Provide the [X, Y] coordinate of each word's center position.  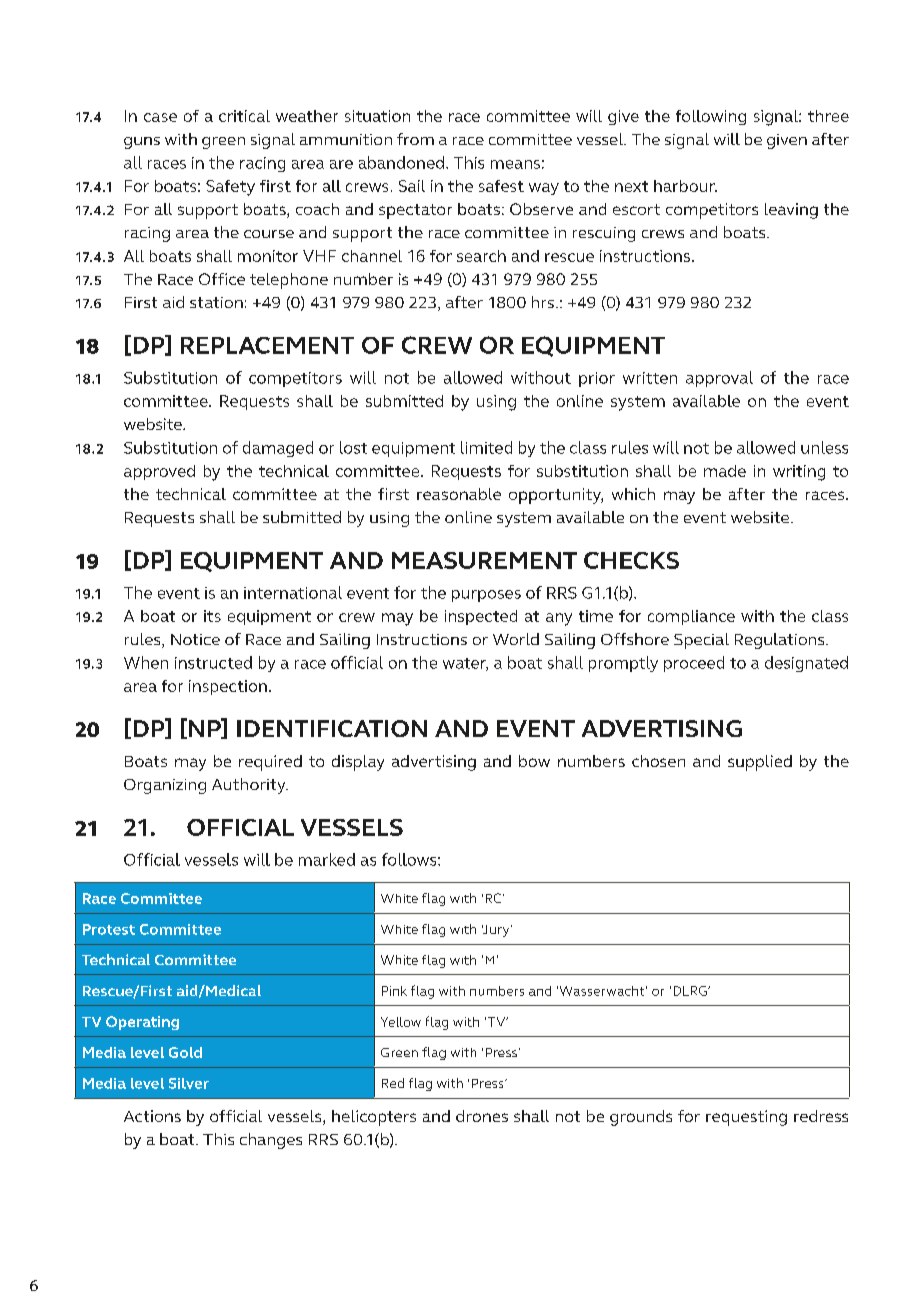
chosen [658, 761]
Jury [497, 931]
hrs [543, 302]
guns [142, 143]
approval [719, 379]
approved [159, 472]
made [725, 471]
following [711, 117]
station [216, 302]
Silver [189, 1083]
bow [534, 761]
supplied [760, 763]
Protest [109, 929]
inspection [228, 687]
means [515, 164]
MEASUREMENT [484, 560]
